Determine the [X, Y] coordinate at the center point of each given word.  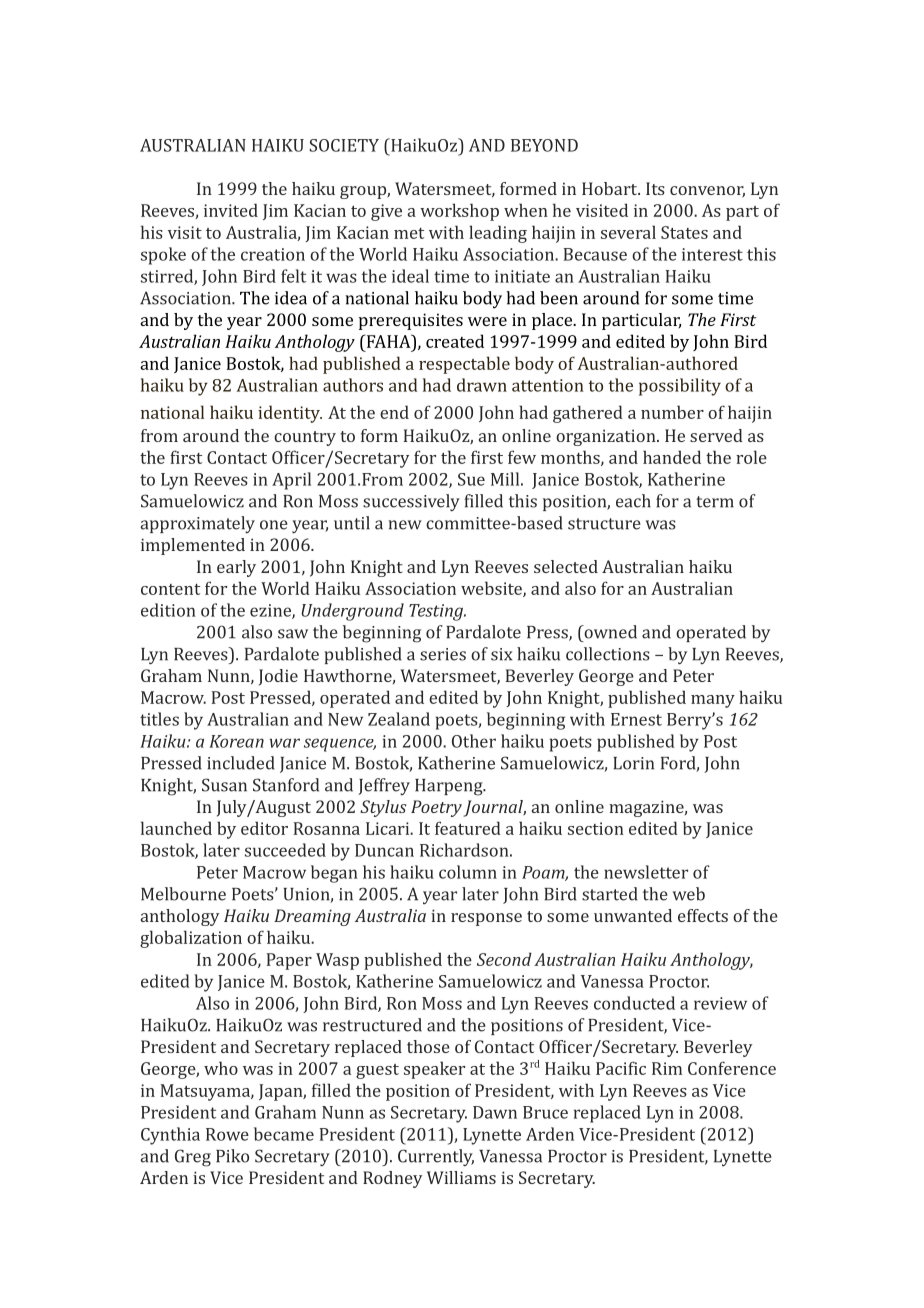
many [713, 701]
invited [231, 210]
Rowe [227, 1134]
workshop [459, 212]
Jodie [278, 677]
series [443, 654]
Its [655, 188]
